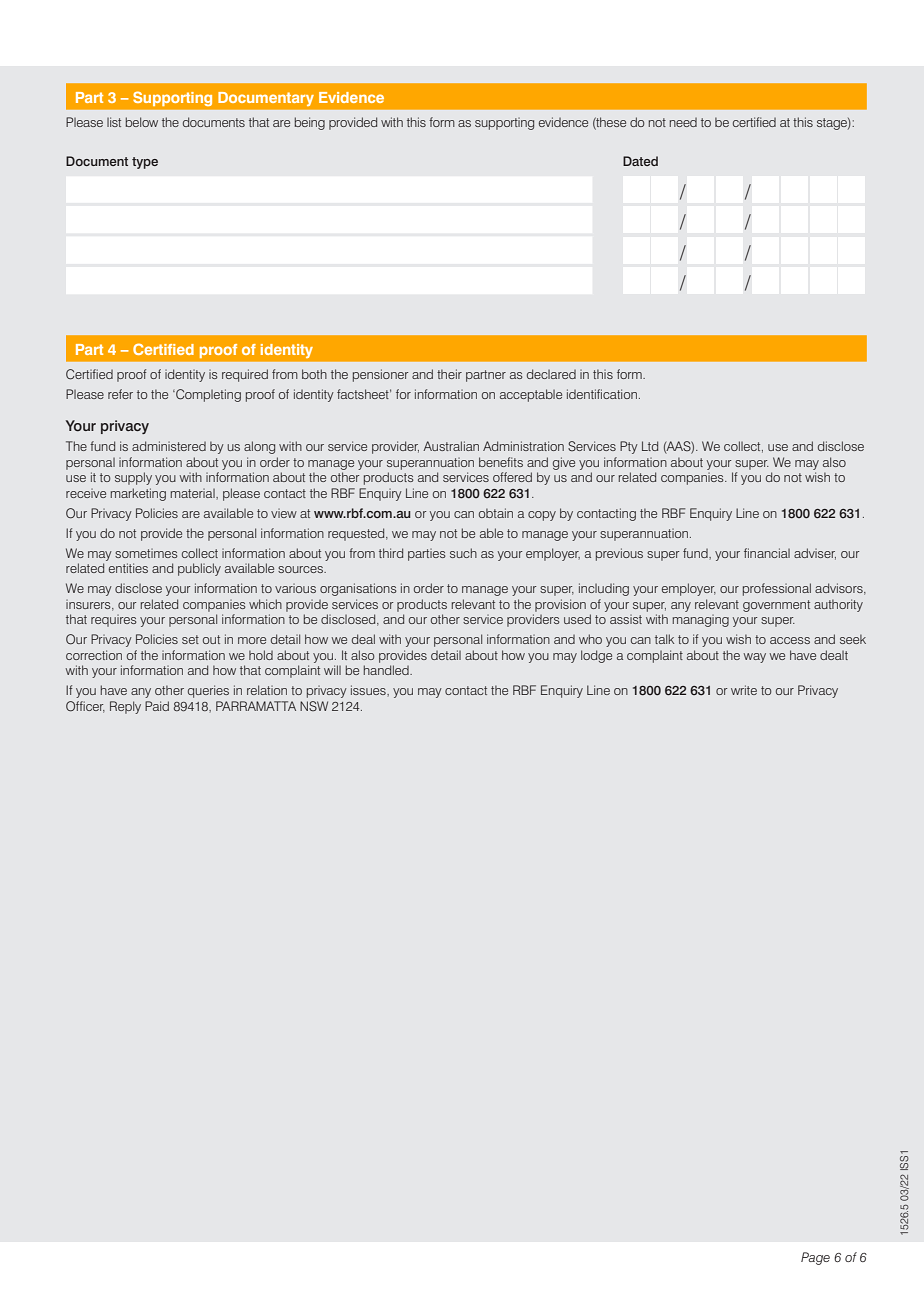 The width and height of the screenshot is (924, 1308). What do you see at coordinates (157, 706) in the screenshot?
I see `Paid` at bounding box center [157, 706].
